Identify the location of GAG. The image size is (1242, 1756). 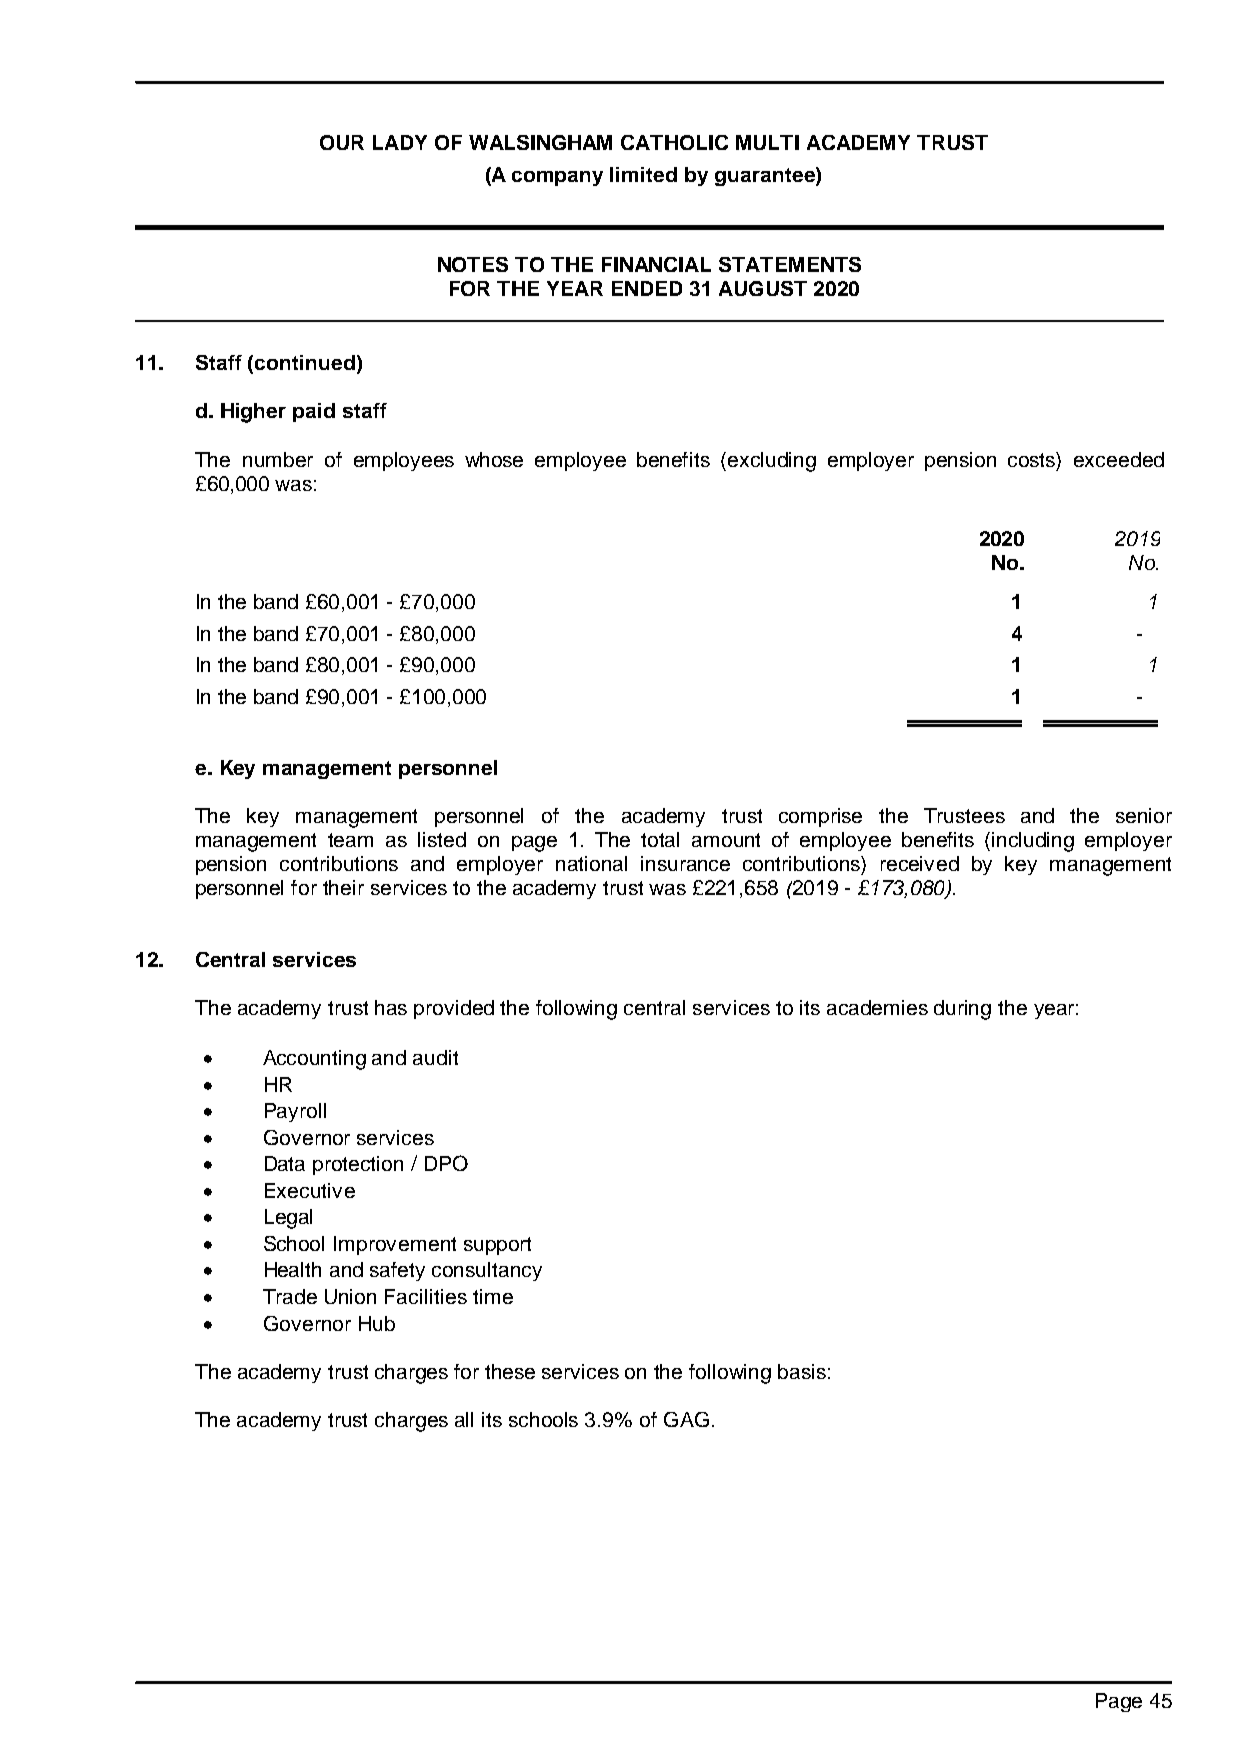
(686, 1419).
